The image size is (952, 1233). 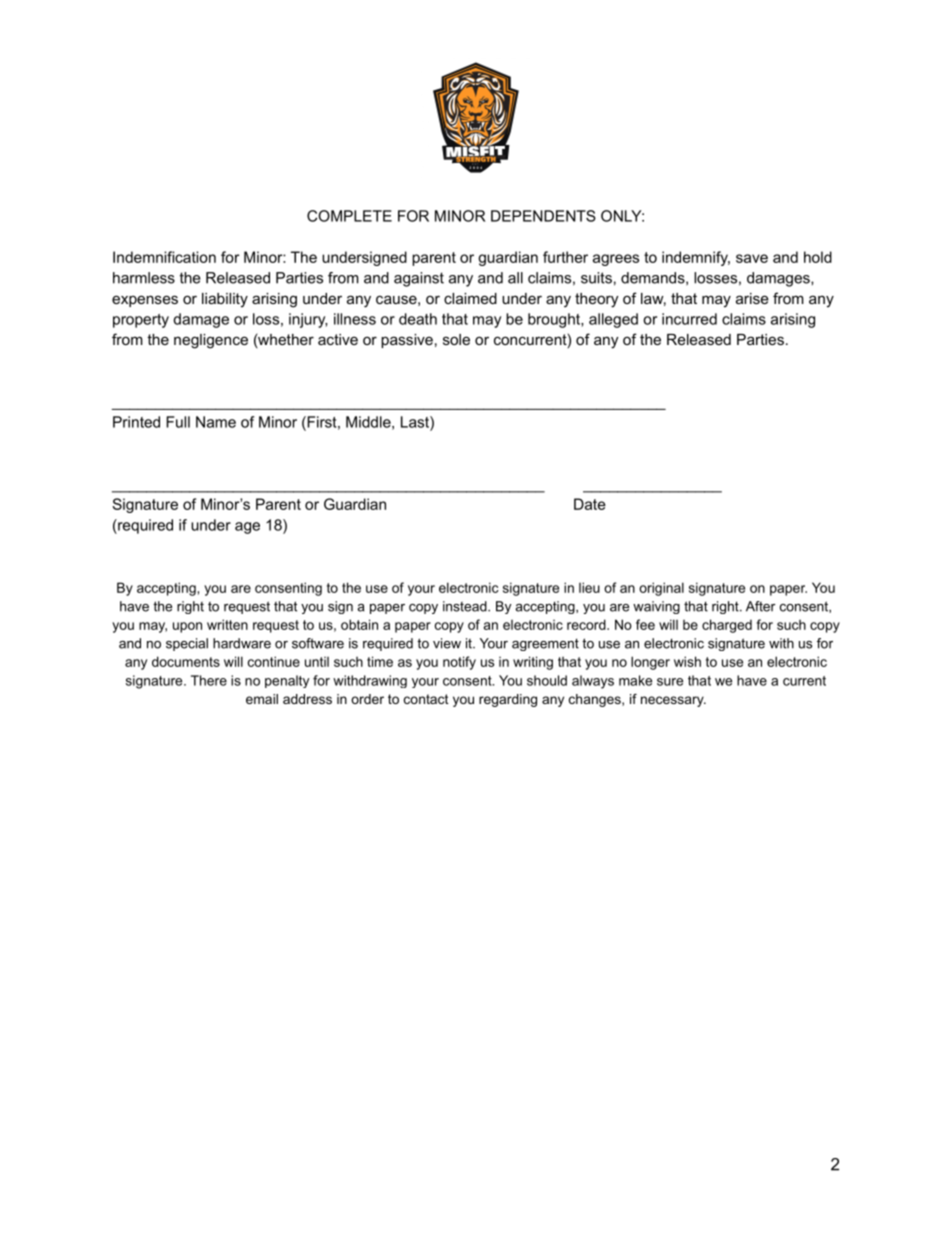 I want to click on Last, so click(x=416, y=422).
